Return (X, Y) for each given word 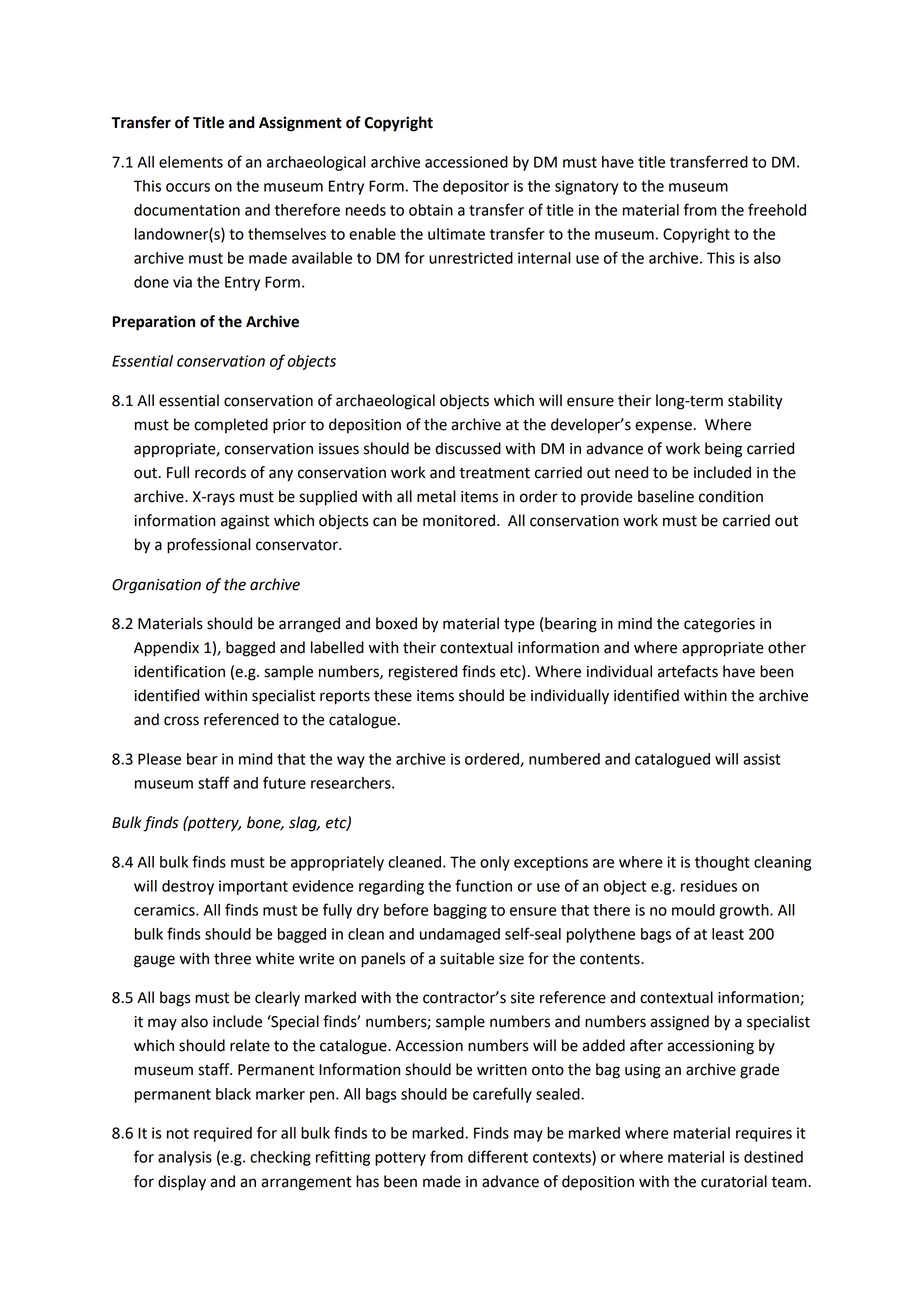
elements (191, 162)
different (498, 1156)
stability (755, 402)
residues (709, 886)
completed (231, 425)
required (223, 1134)
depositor (476, 187)
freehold (777, 209)
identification (179, 671)
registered (423, 673)
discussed (468, 448)
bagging (460, 911)
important (253, 887)
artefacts (688, 671)
